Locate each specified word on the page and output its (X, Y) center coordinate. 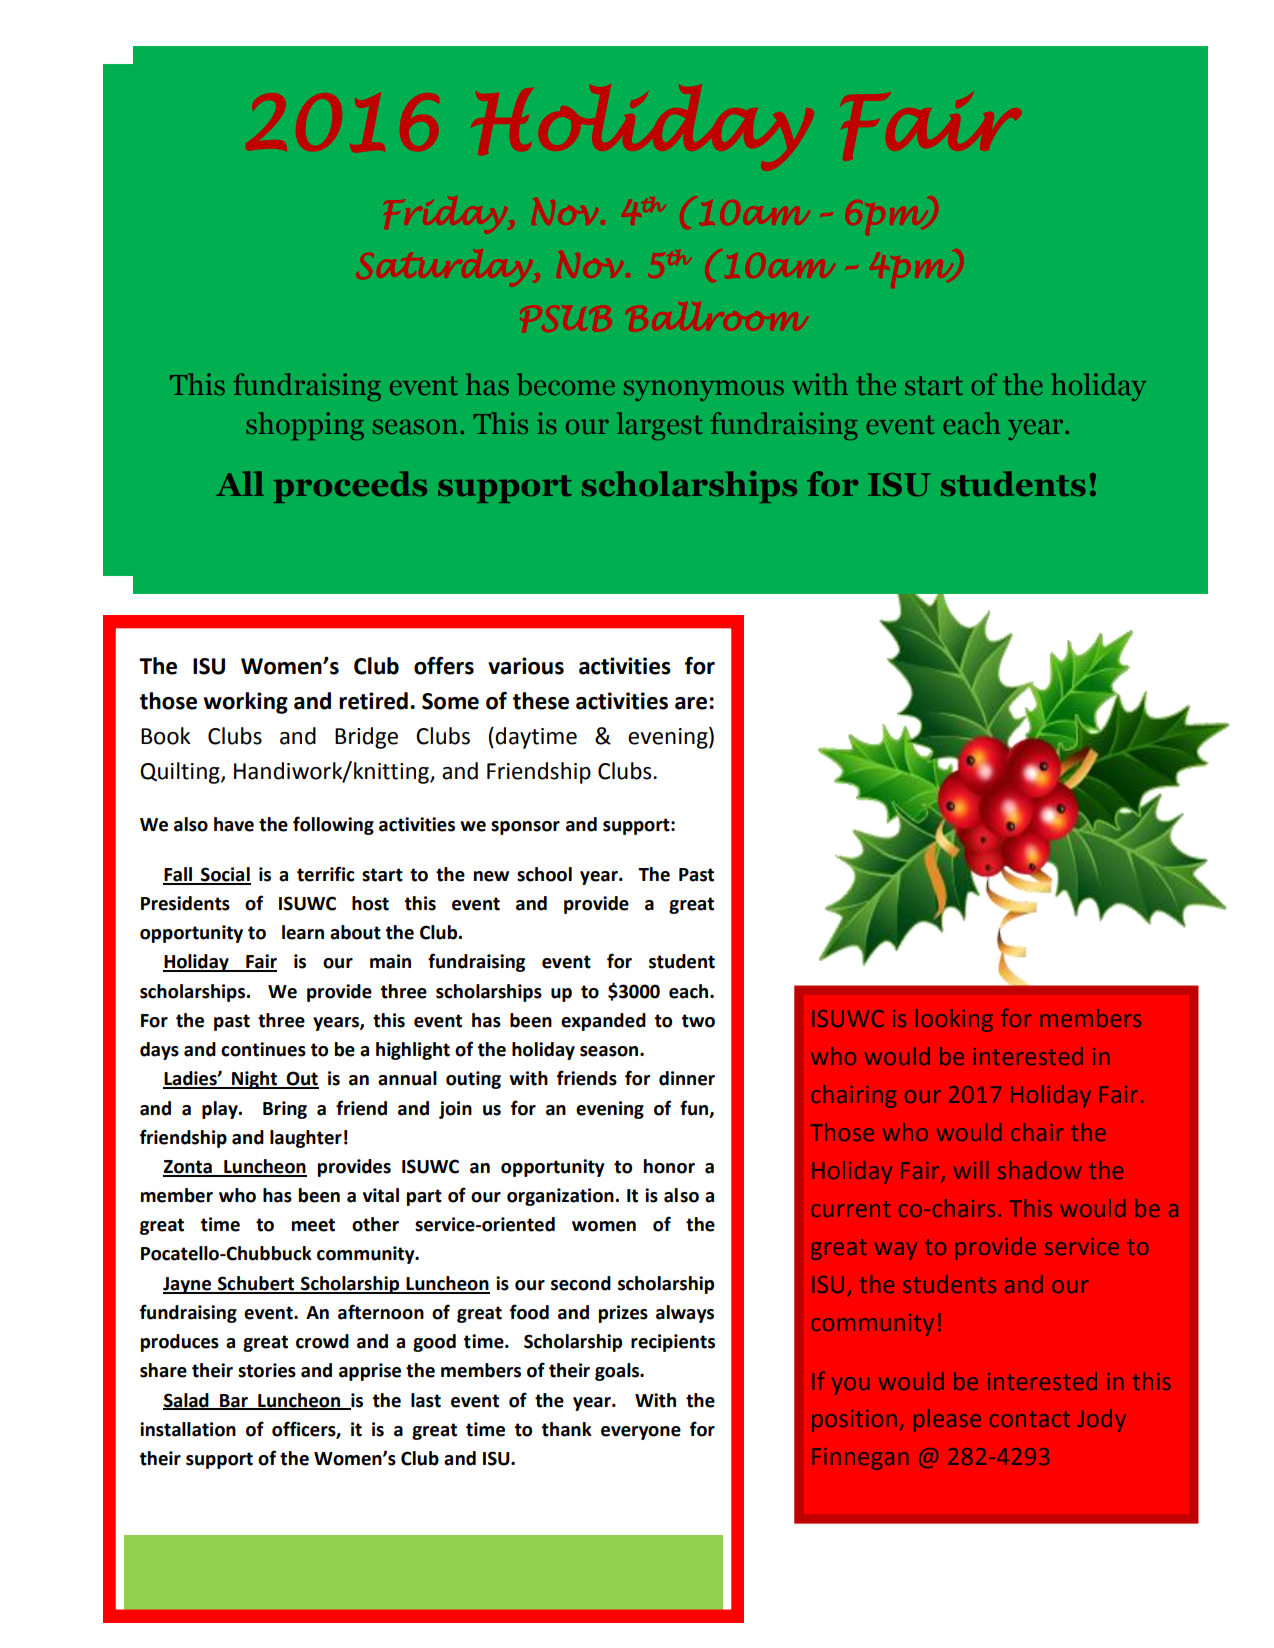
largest (659, 426)
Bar (234, 1401)
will (971, 1170)
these (541, 701)
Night (255, 1080)
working (245, 703)
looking (954, 1020)
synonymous (704, 390)
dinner (687, 1078)
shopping (305, 426)
